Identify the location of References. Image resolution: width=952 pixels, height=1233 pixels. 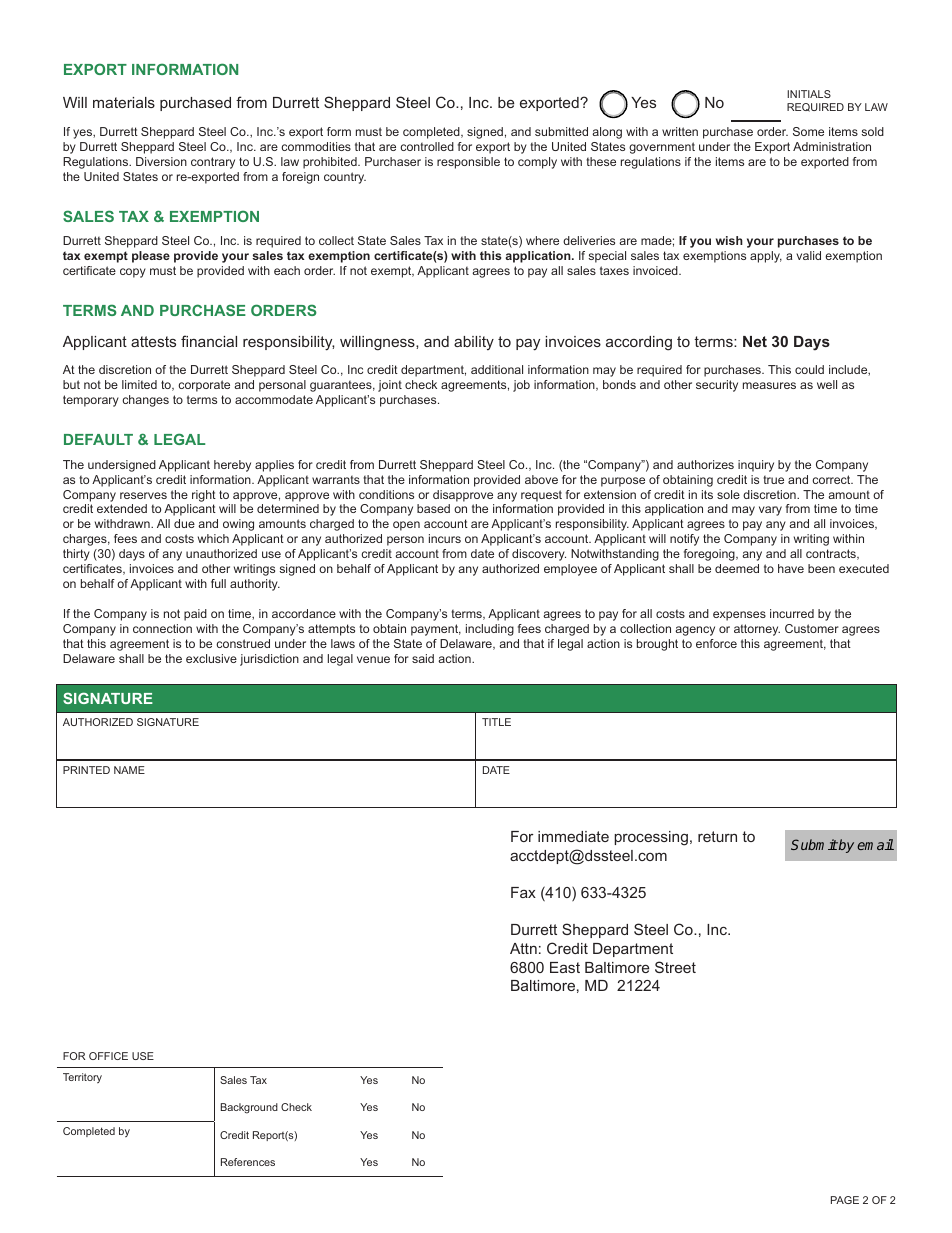
(248, 1162).
